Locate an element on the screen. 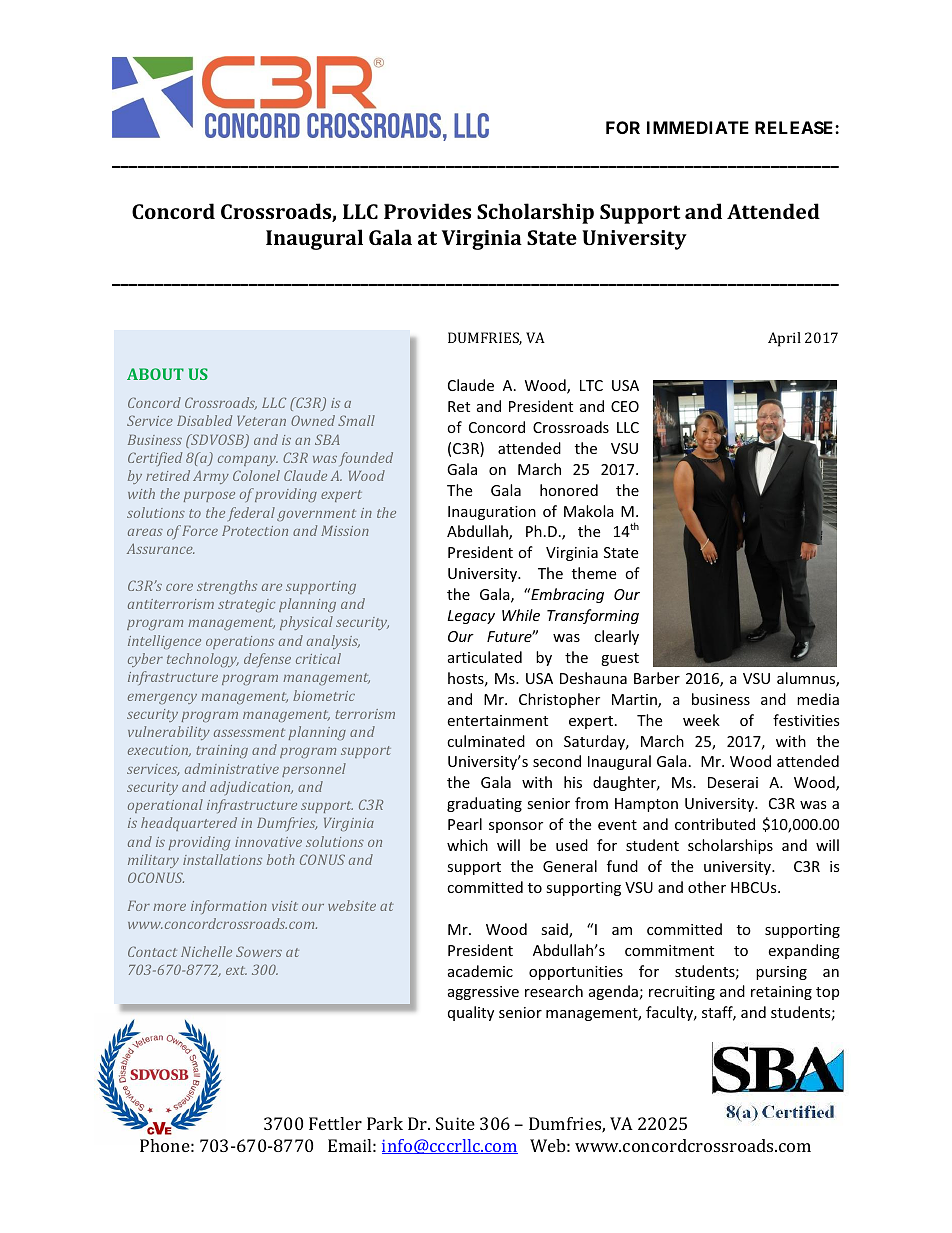 Image resolution: width=952 pixels, height=1233 pixels. Inauguration is located at coordinates (492, 513).
